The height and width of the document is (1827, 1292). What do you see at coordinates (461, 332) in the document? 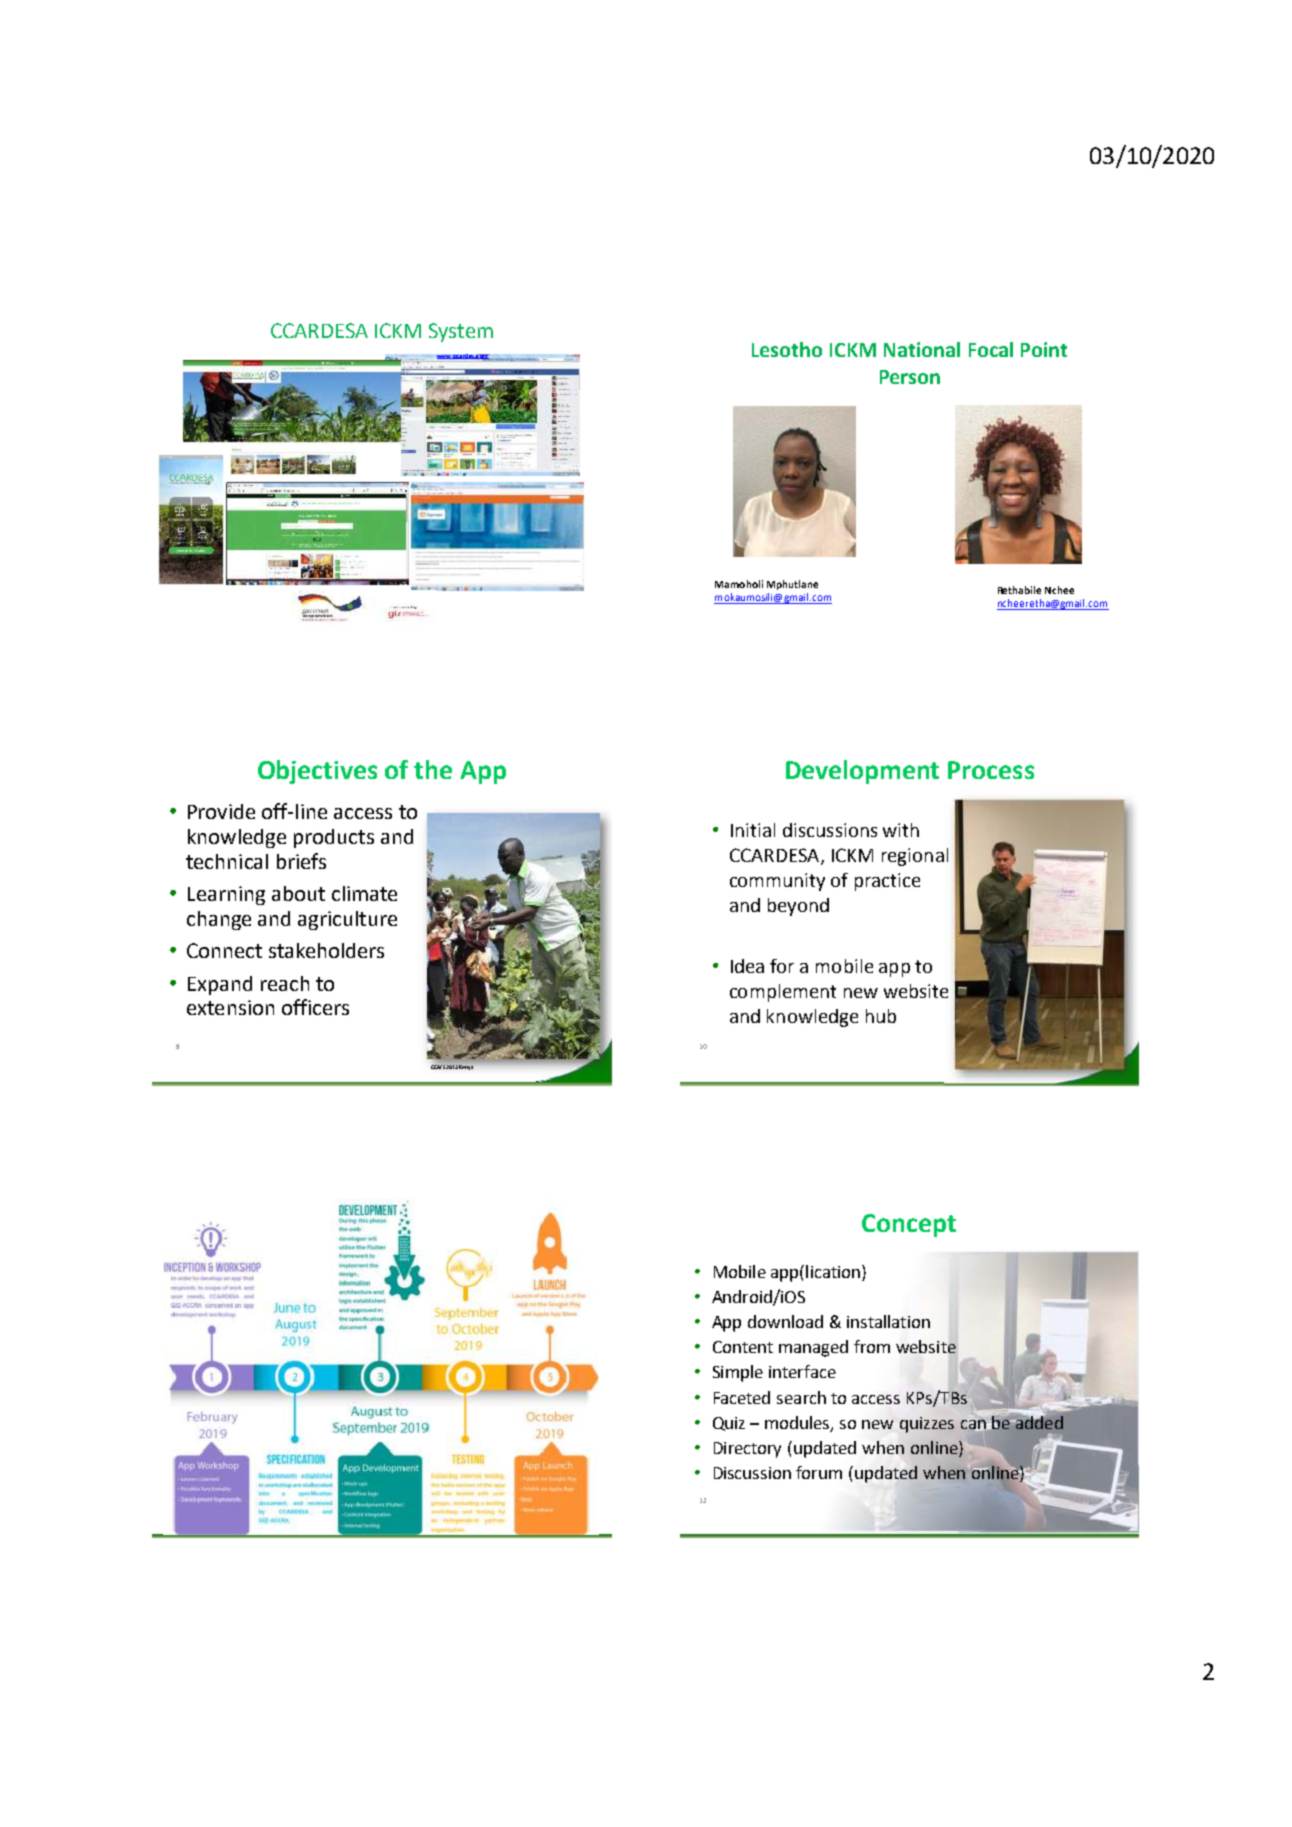
I see `System` at bounding box center [461, 332].
